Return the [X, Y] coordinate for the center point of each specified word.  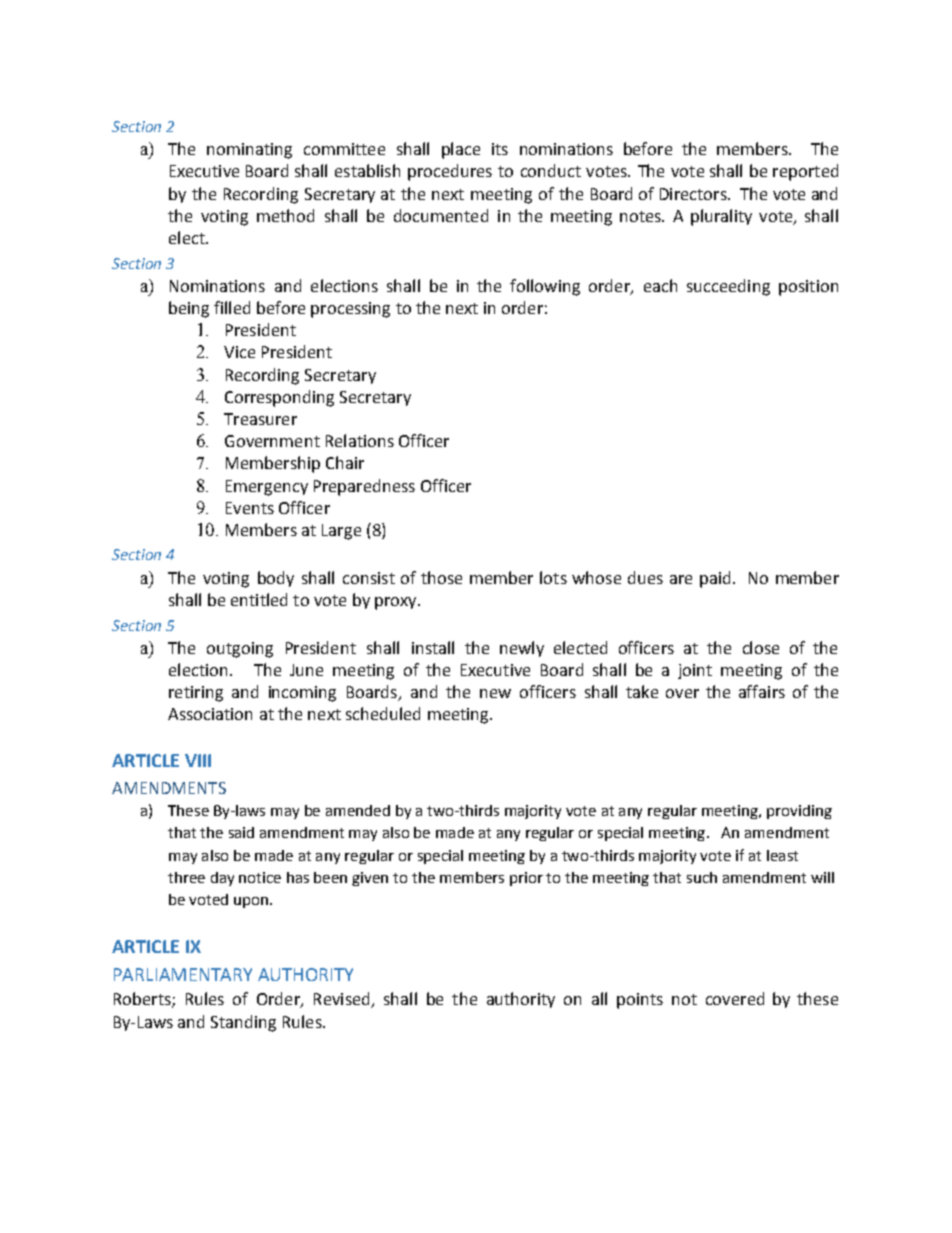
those [441, 577]
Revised [343, 1000]
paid [715, 579]
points [640, 1001]
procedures [450, 172]
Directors [694, 194]
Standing [243, 1023]
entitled [259, 599]
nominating [249, 151]
